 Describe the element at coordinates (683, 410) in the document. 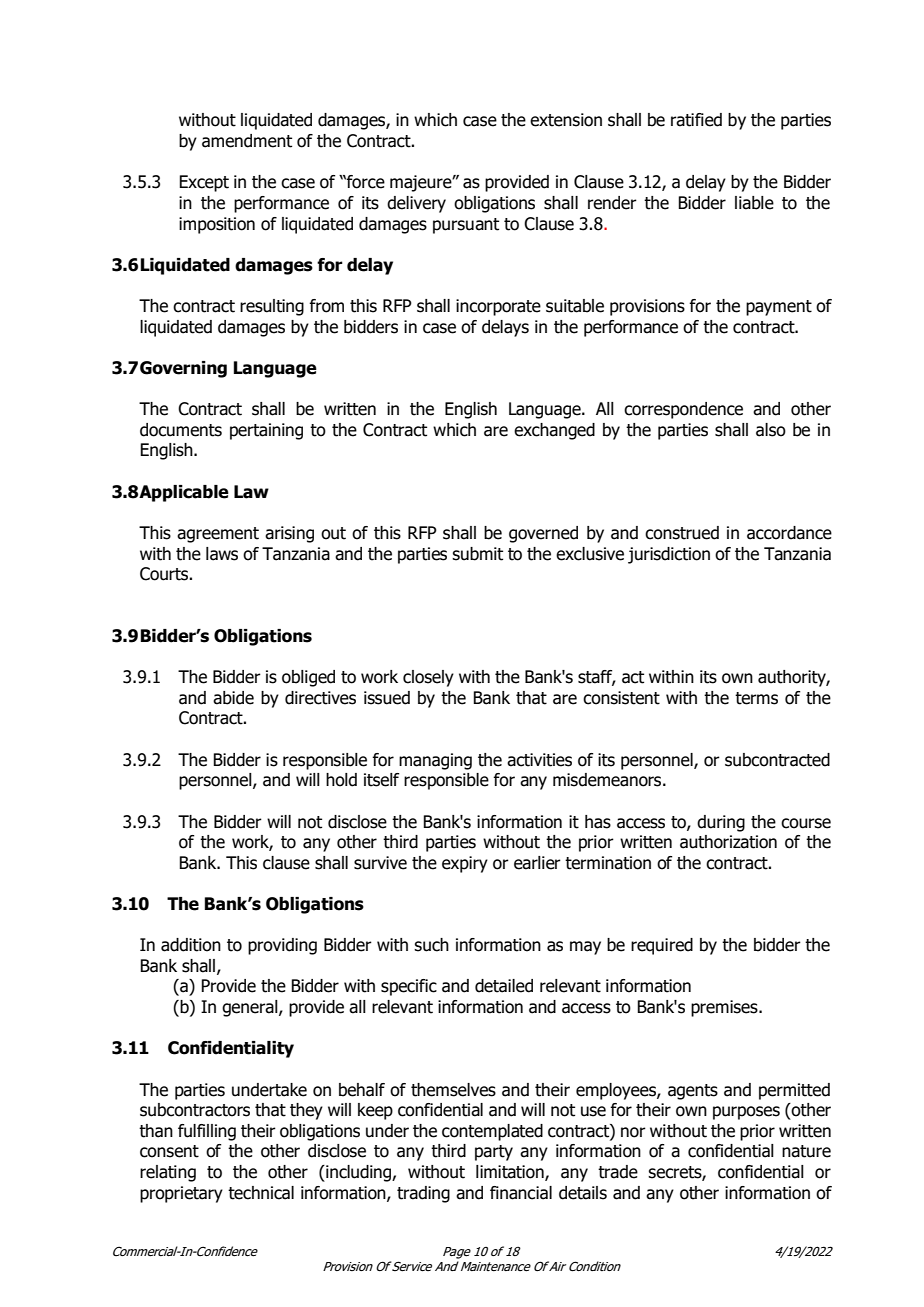

I see `correspondence` at that location.
